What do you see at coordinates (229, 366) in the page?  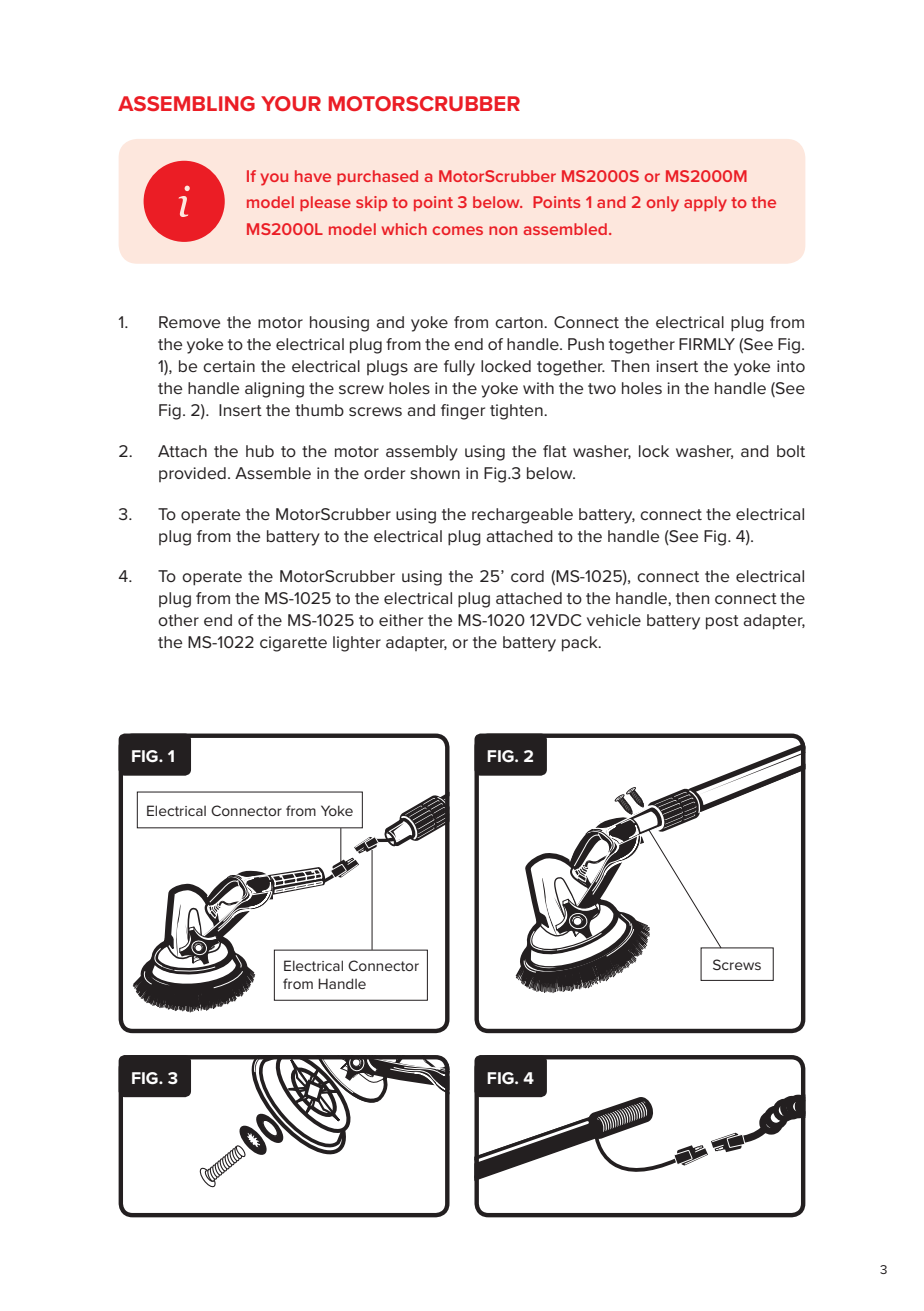 I see `certain` at bounding box center [229, 366].
